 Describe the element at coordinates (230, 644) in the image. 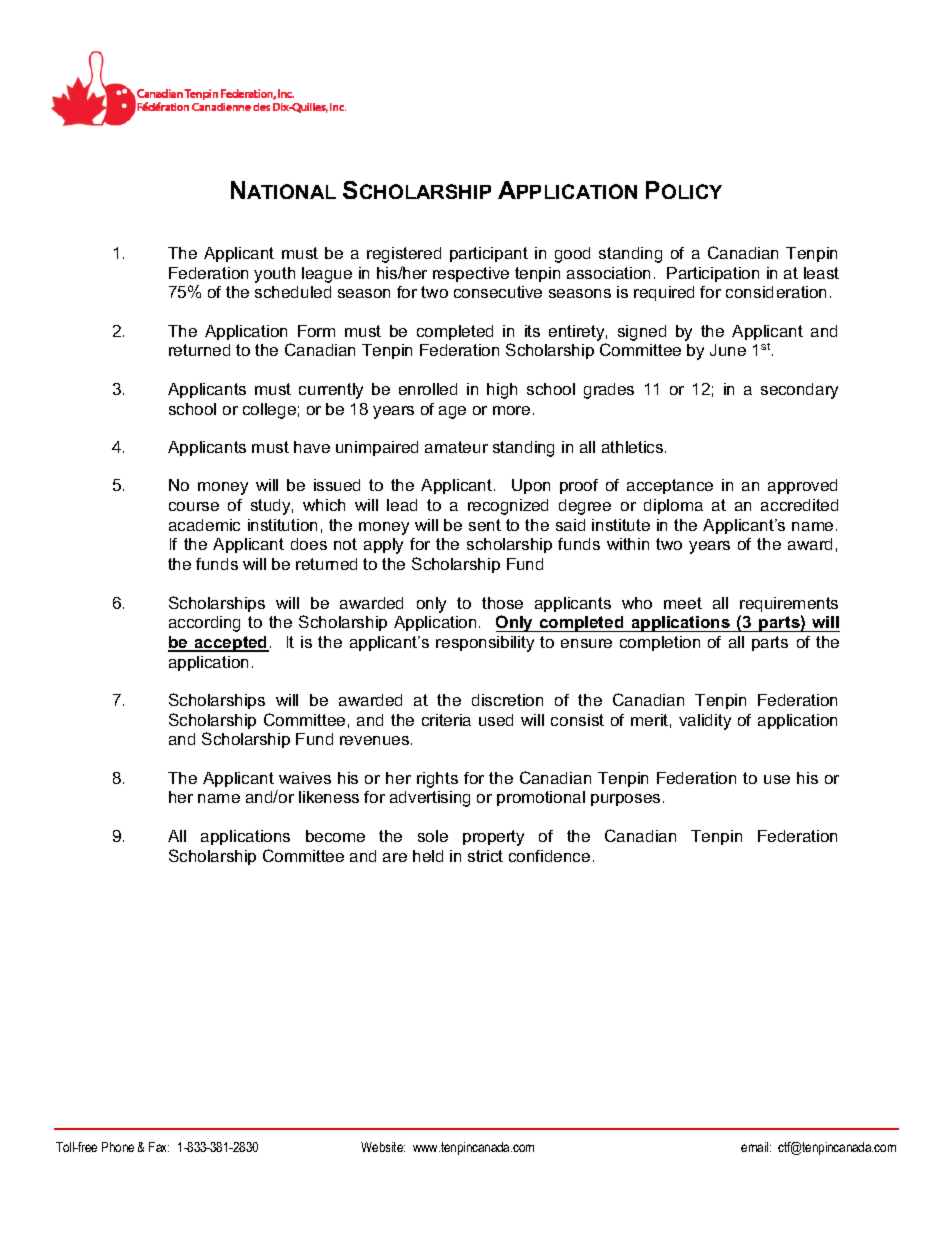

I see `accepted` at that location.
